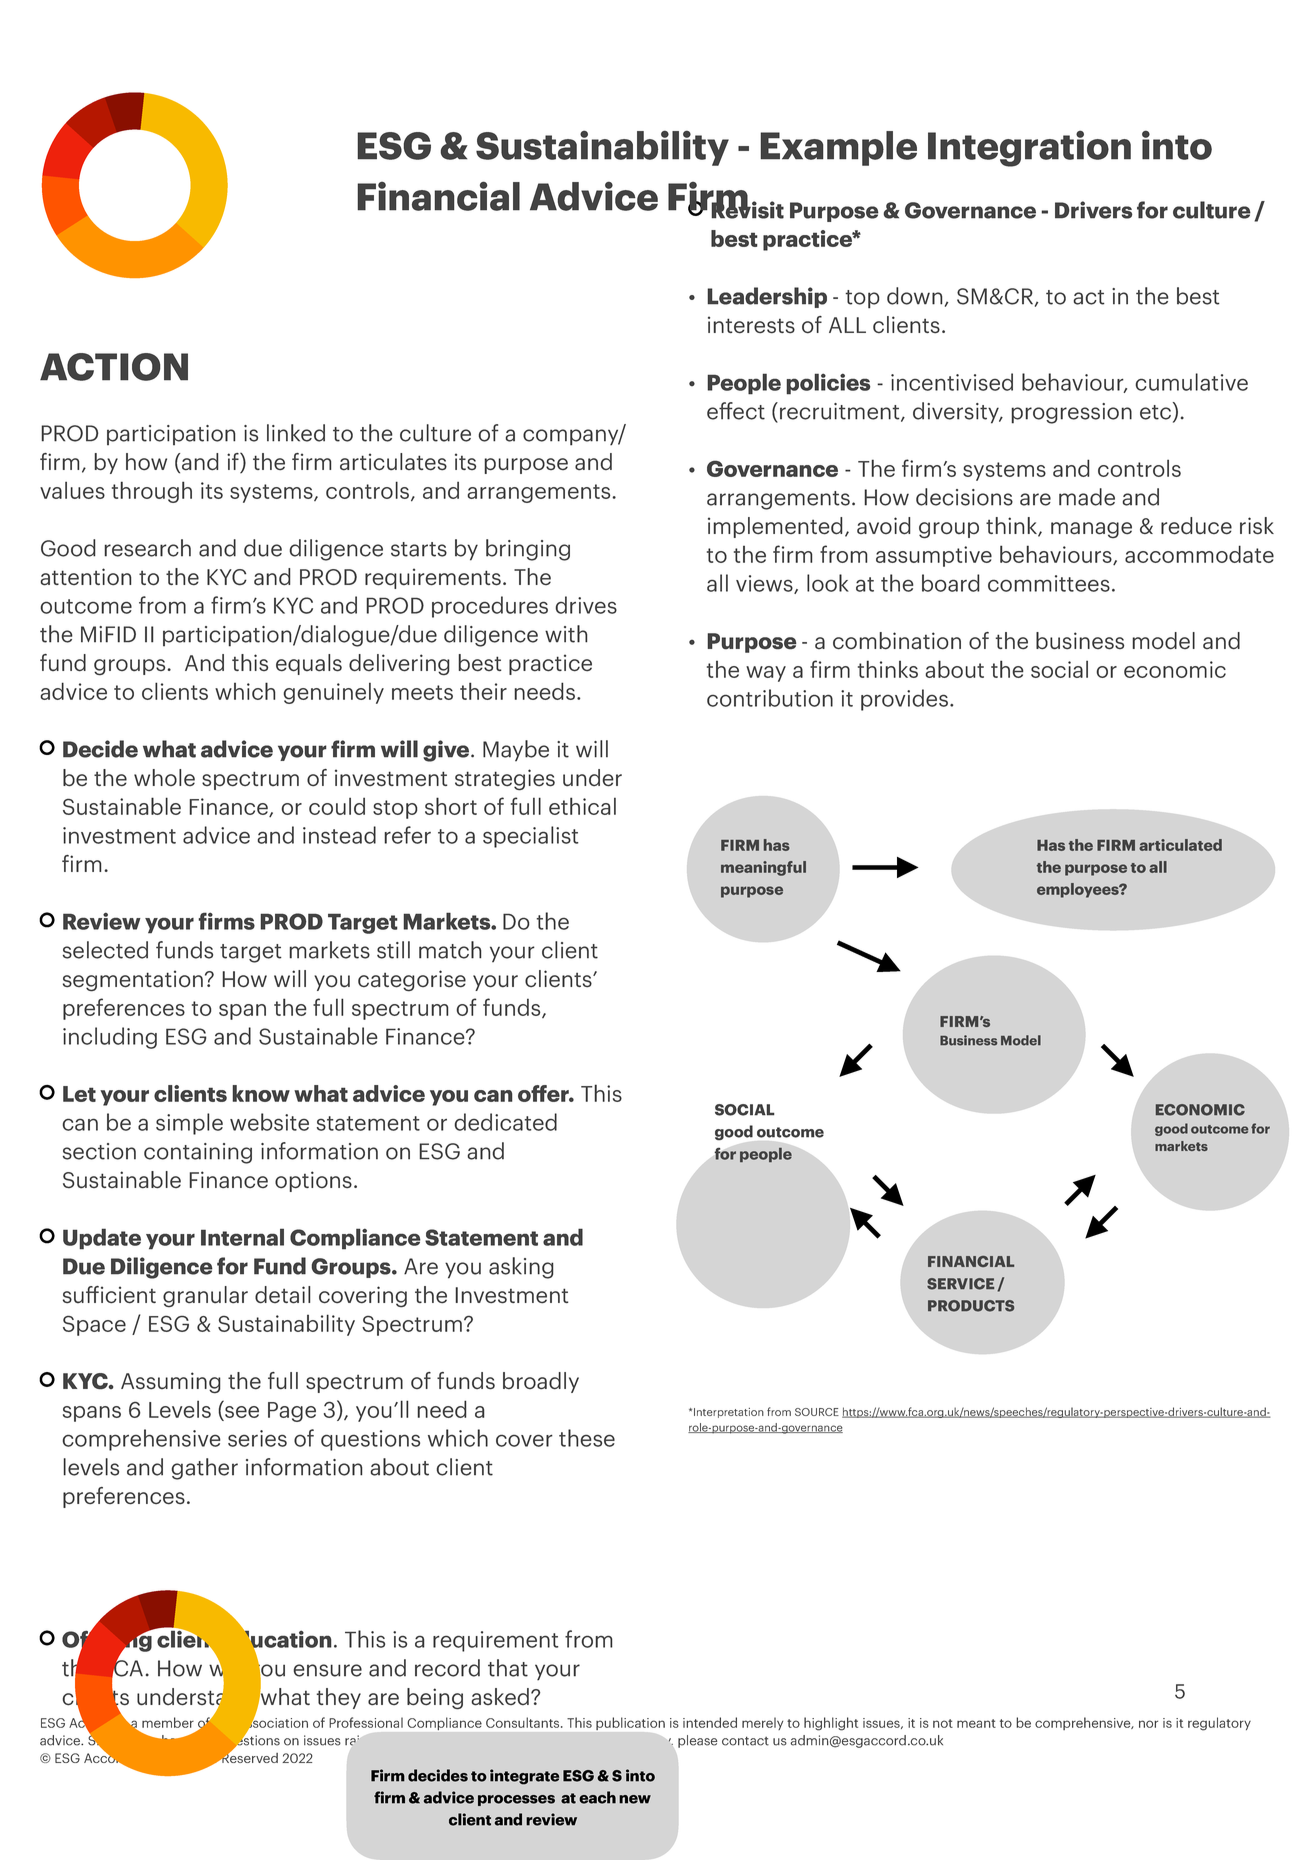  What do you see at coordinates (114, 367) in the screenshot?
I see `ACTION` at bounding box center [114, 367].
